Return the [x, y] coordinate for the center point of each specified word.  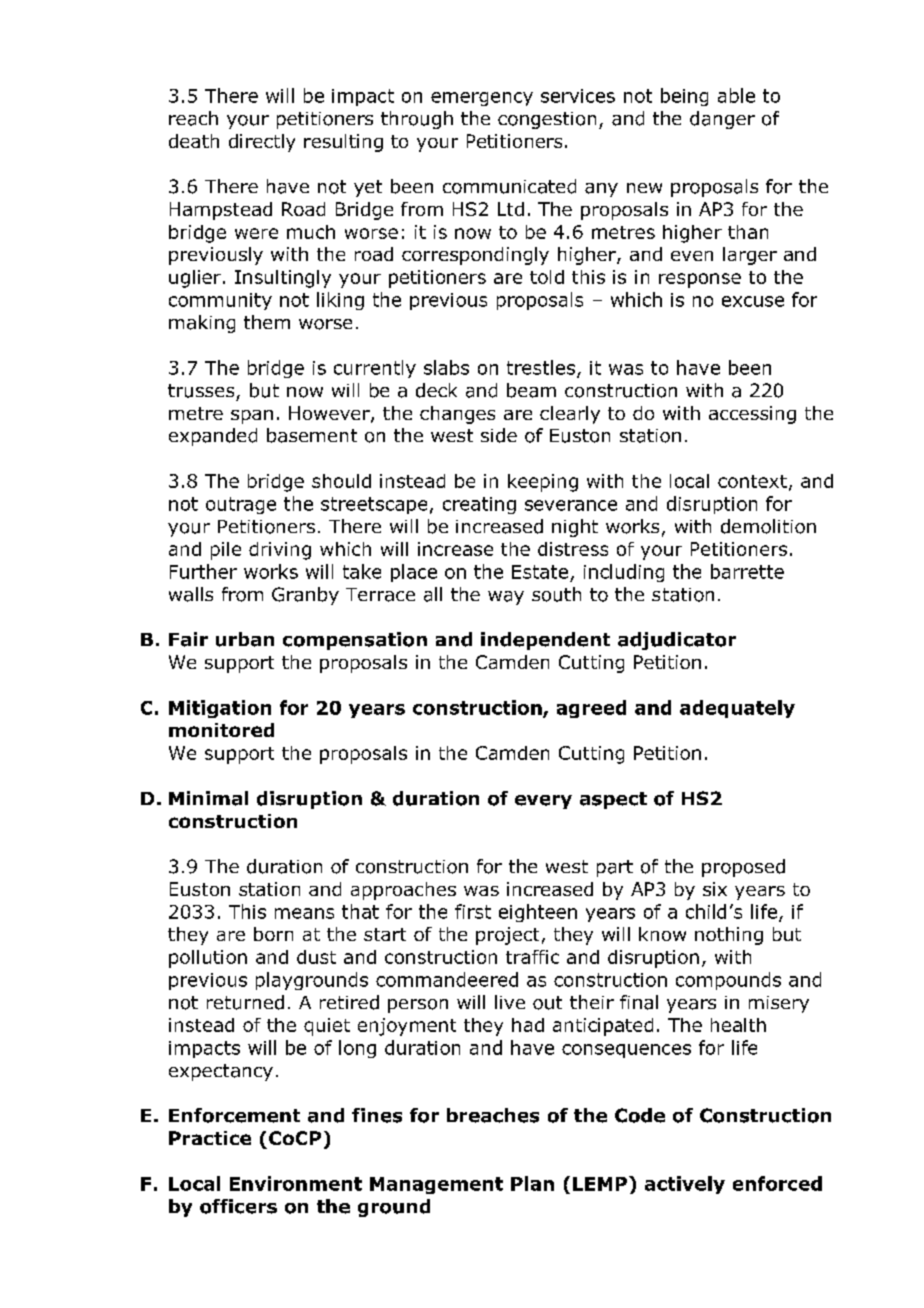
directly [262, 143]
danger [722, 120]
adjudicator [677, 641]
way [506, 598]
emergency [482, 99]
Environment [296, 1183]
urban [245, 639]
